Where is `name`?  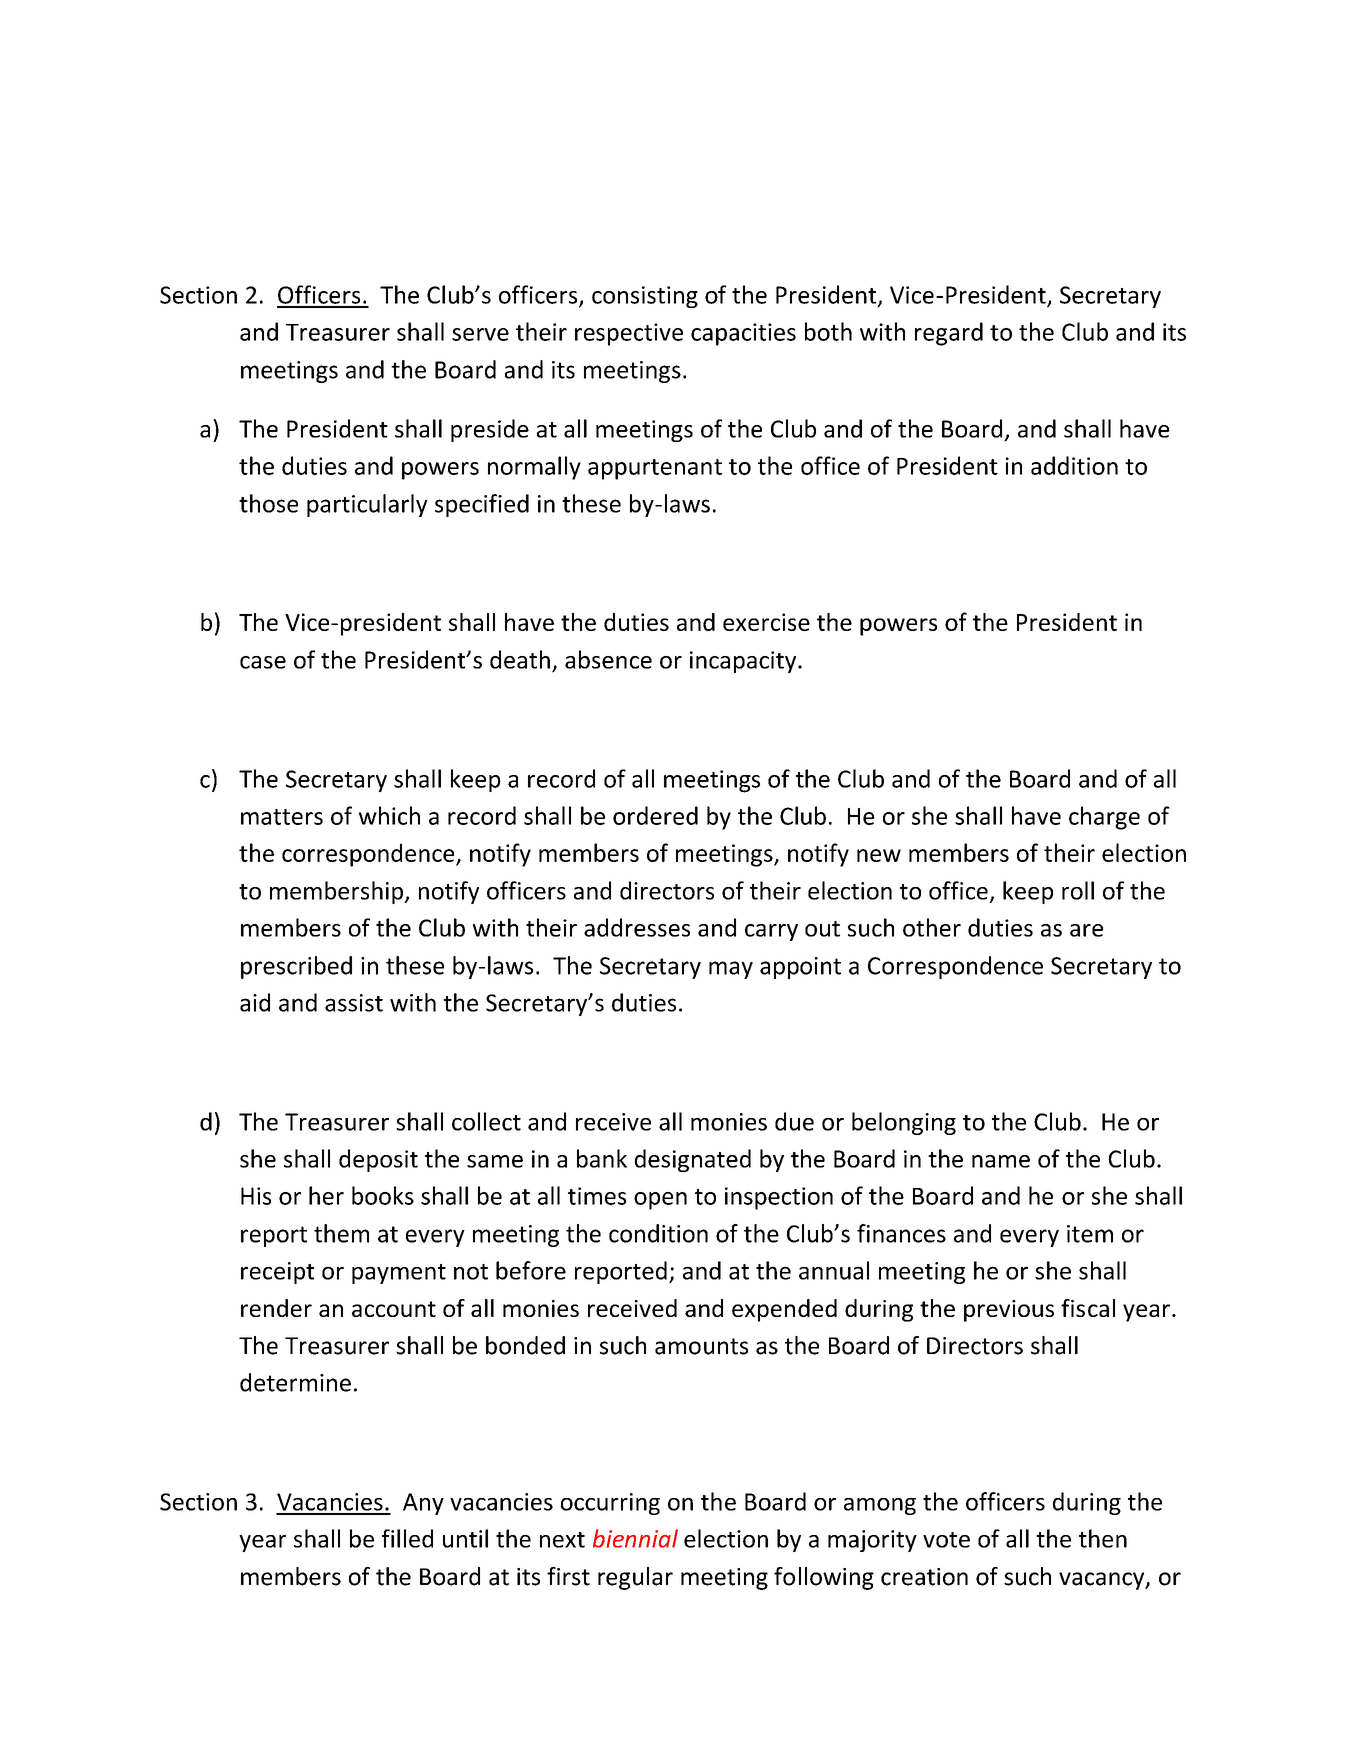 name is located at coordinates (1001, 1161).
